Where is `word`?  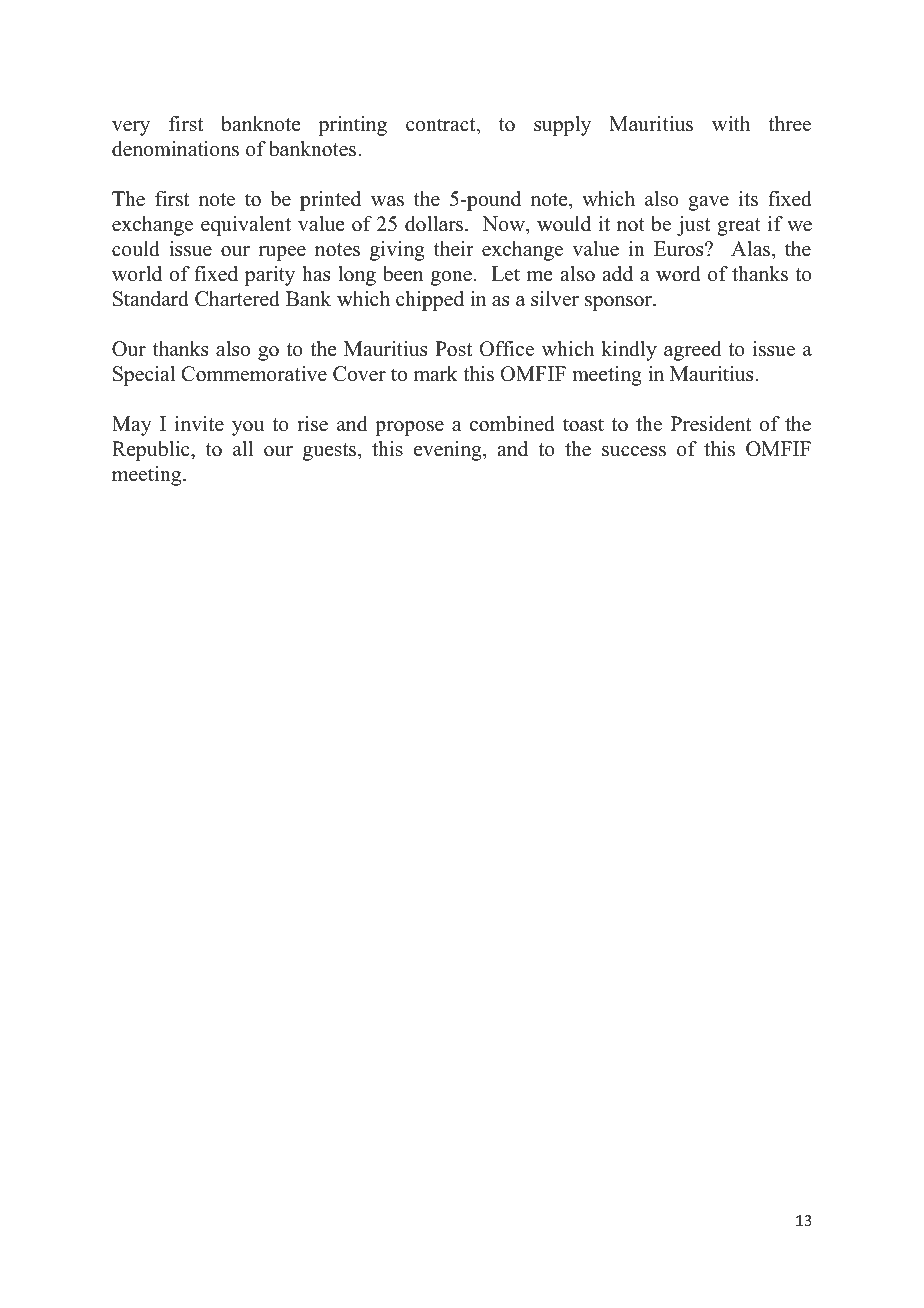 word is located at coordinates (678, 274).
